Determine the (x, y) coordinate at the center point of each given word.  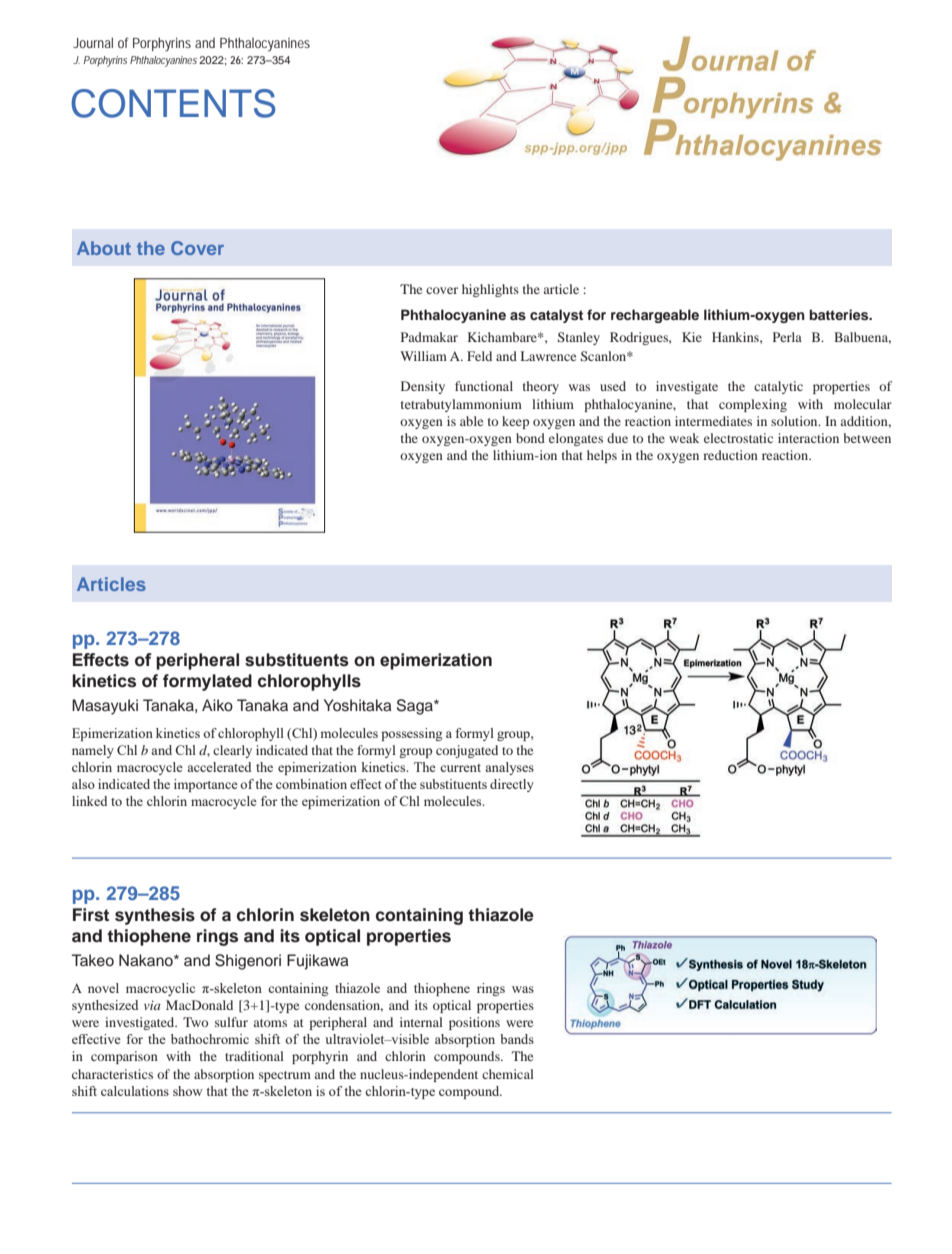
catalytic (778, 387)
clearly (232, 751)
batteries (840, 314)
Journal (93, 42)
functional (484, 386)
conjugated (467, 751)
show (188, 1091)
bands (517, 1039)
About (104, 248)
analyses (509, 768)
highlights (490, 290)
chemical (508, 1074)
